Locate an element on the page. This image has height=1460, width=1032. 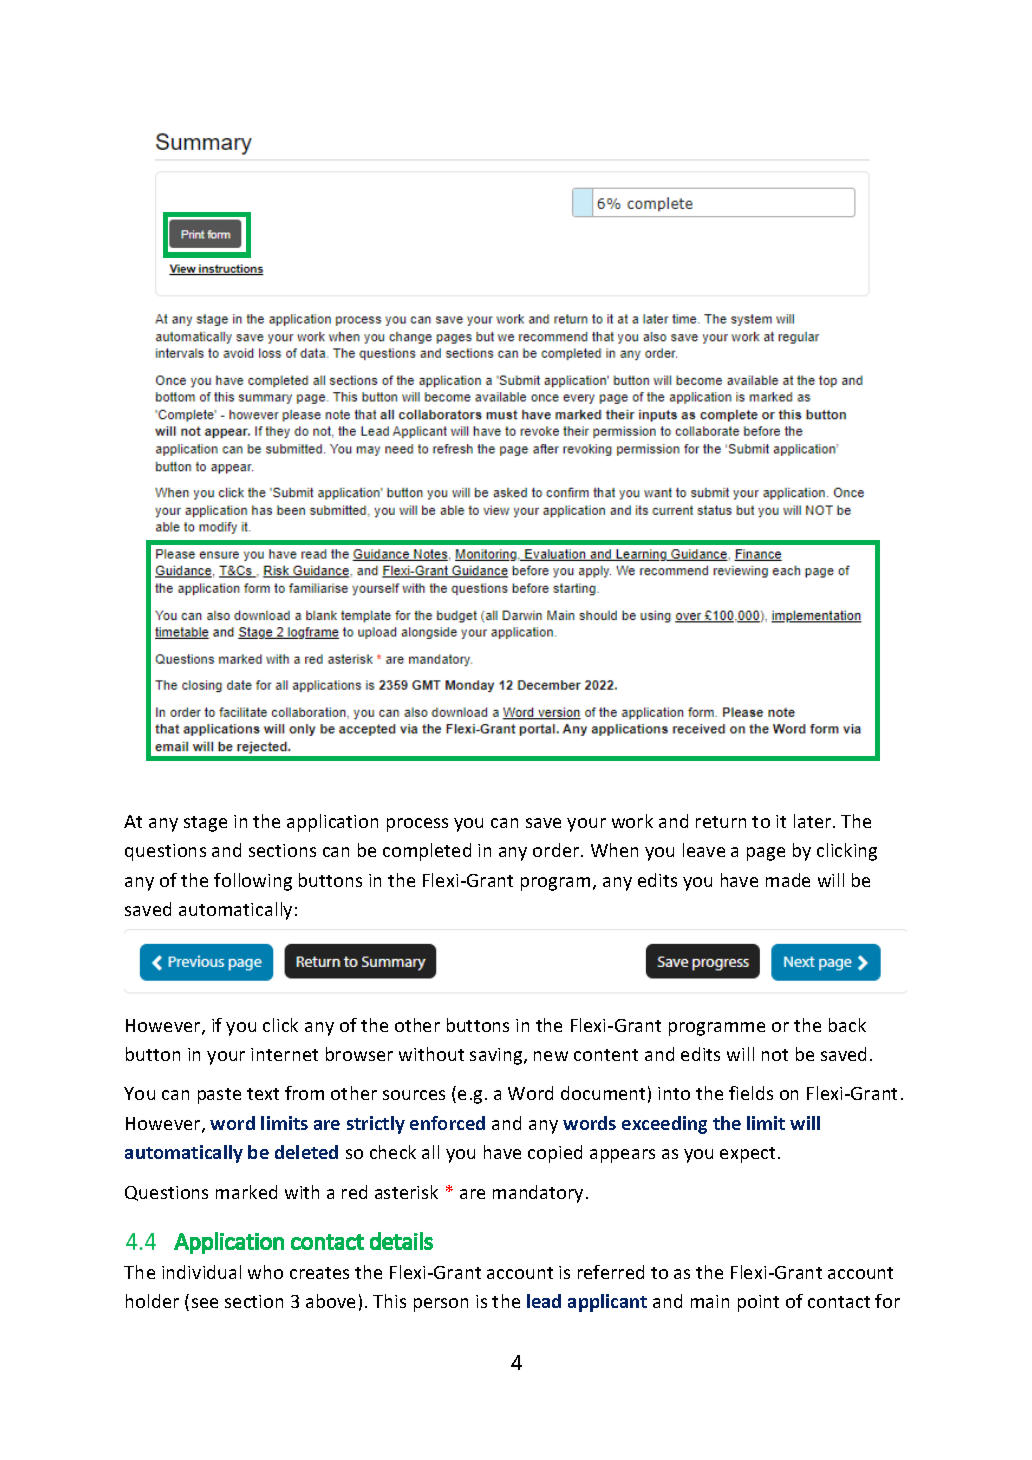
order is located at coordinates (557, 850).
